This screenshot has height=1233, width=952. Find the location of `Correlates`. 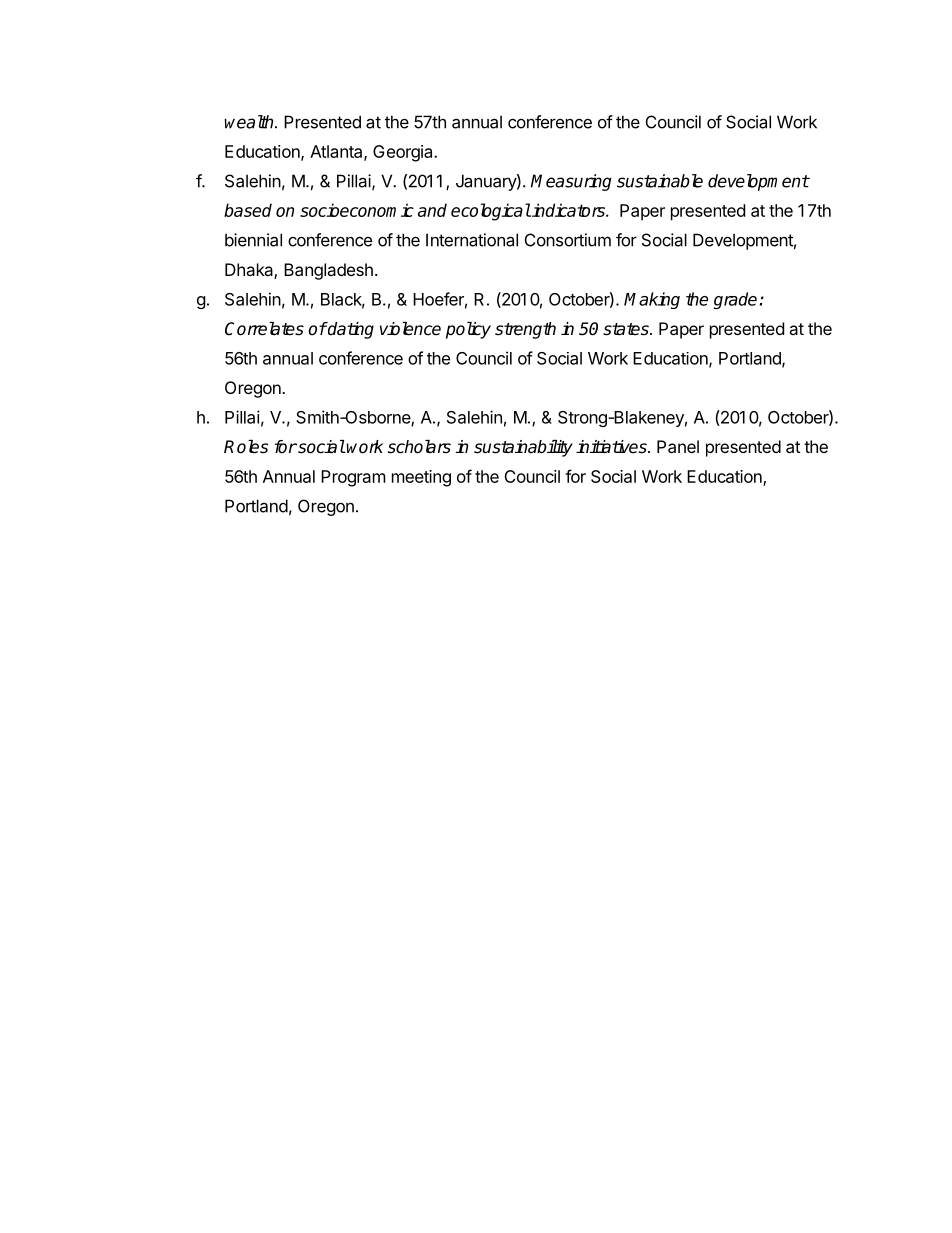

Correlates is located at coordinates (264, 329).
